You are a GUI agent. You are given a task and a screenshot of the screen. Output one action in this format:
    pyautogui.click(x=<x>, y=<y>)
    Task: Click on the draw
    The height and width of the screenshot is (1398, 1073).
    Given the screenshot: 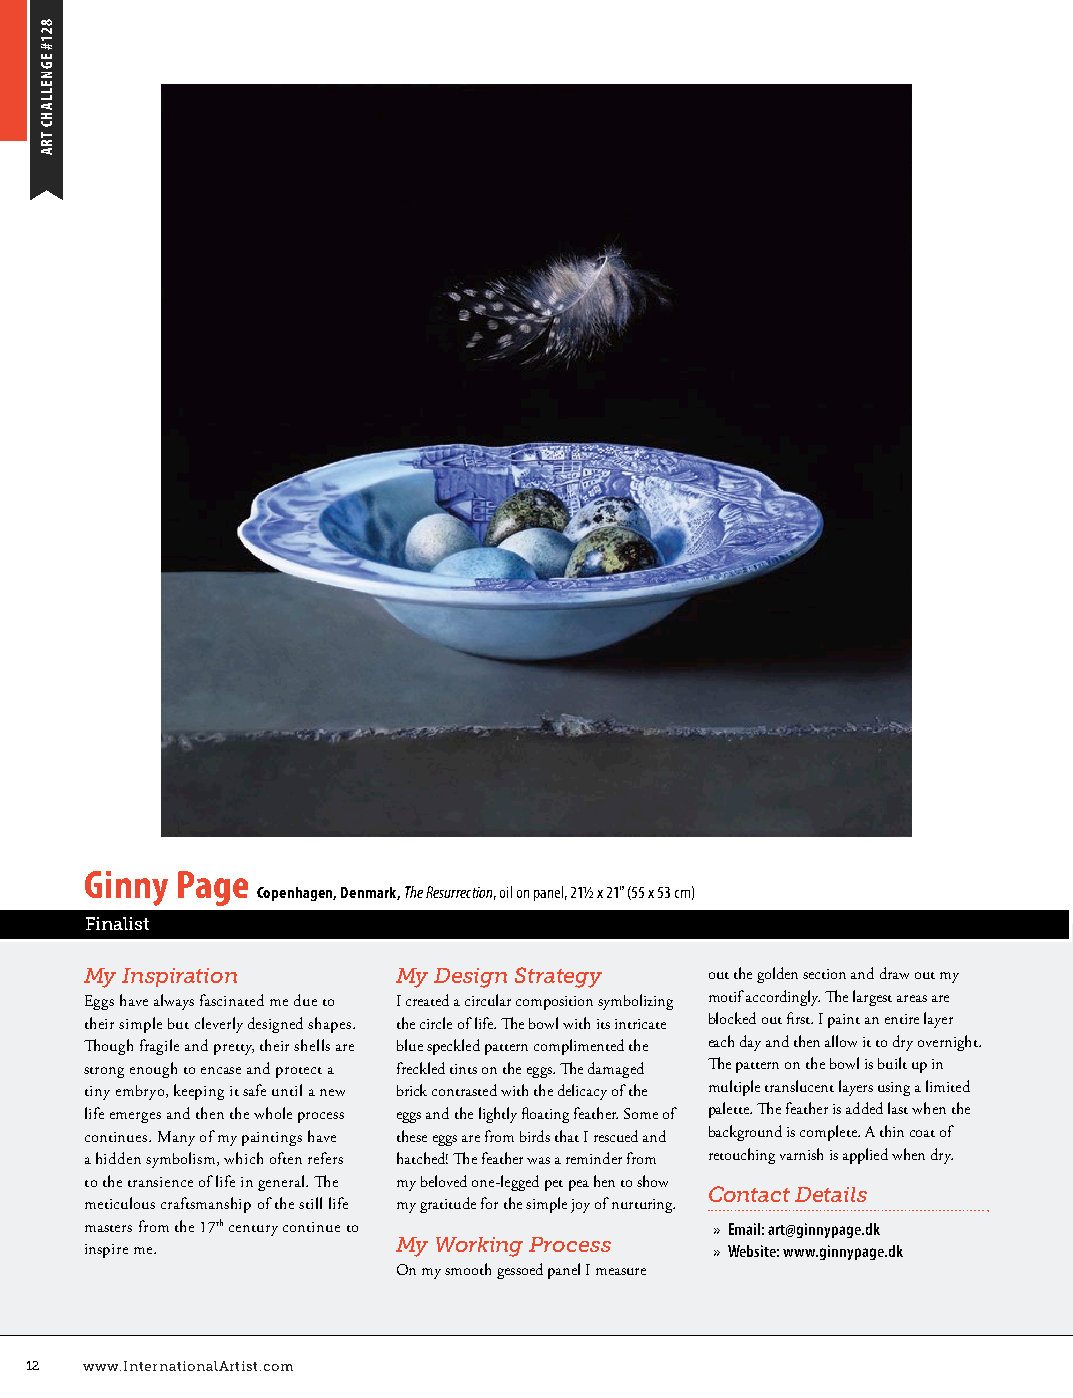 What is the action you would take?
    pyautogui.click(x=894, y=973)
